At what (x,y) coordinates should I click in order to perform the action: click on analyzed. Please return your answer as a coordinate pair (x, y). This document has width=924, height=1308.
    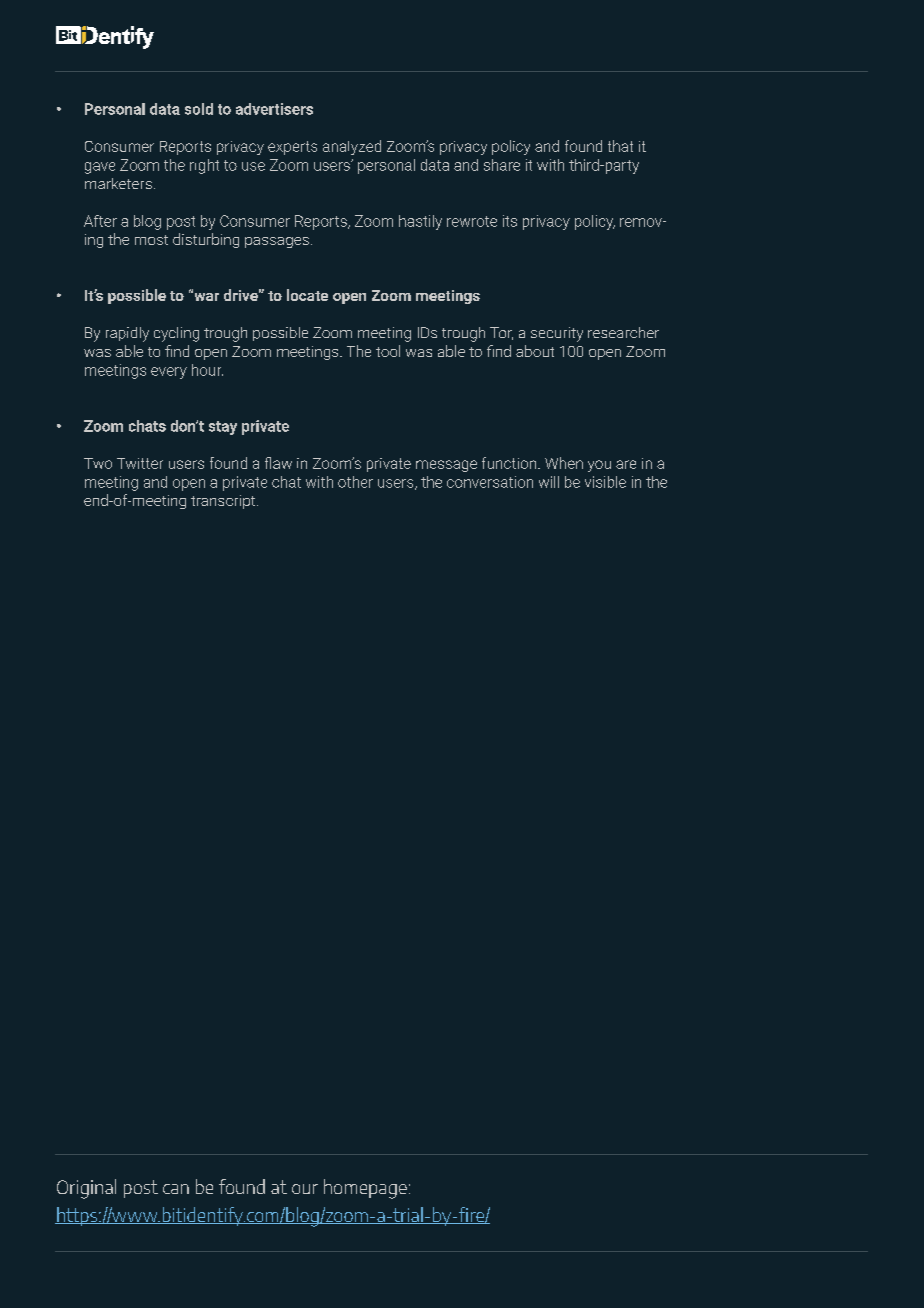
    Looking at the image, I should click on (352, 147).
